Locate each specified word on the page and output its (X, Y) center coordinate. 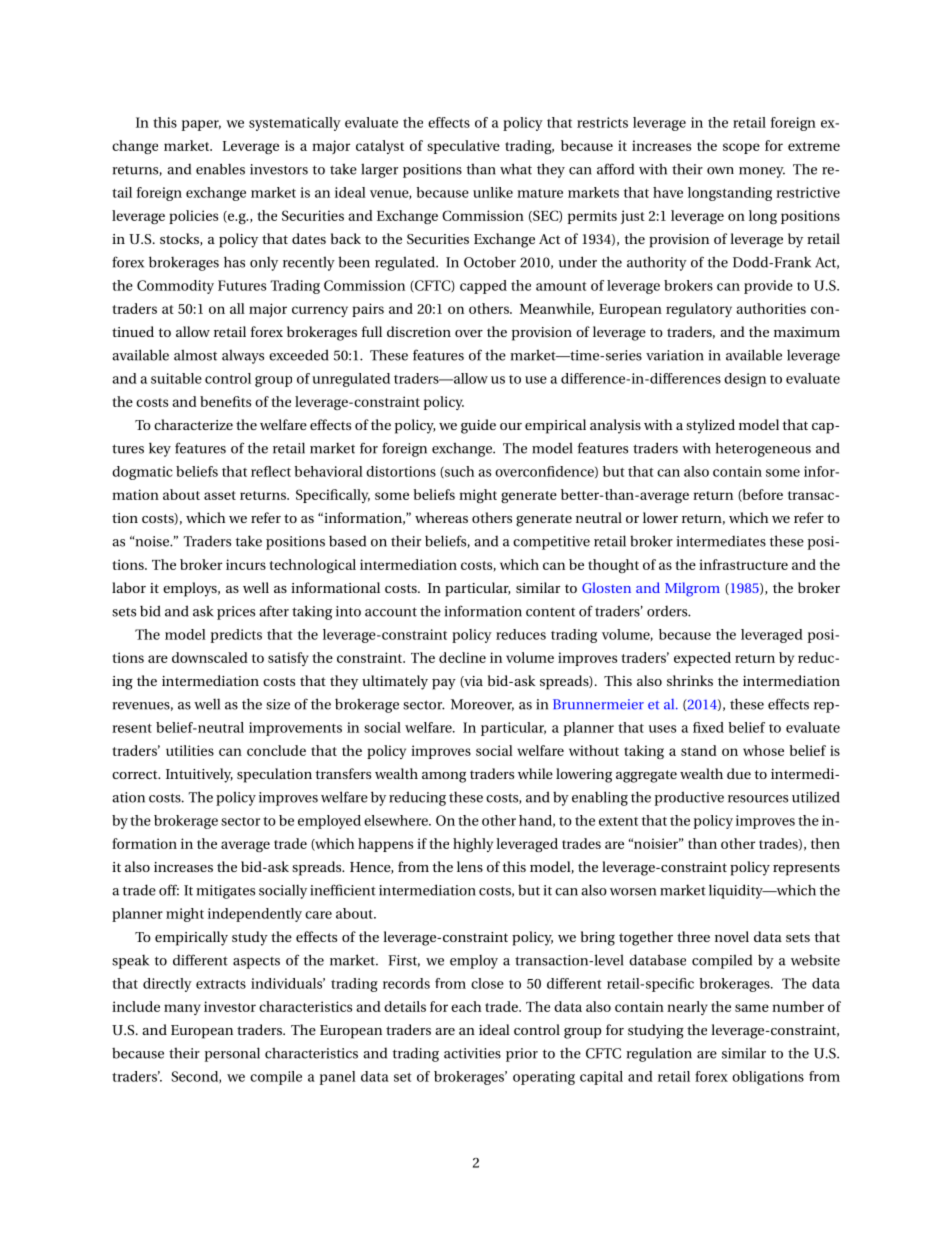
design (745, 380)
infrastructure (743, 564)
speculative (463, 147)
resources (758, 799)
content (550, 612)
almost (195, 355)
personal (232, 1054)
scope (741, 148)
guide (478, 426)
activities (472, 1053)
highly (473, 845)
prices (236, 613)
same (752, 1008)
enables (220, 169)
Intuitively (199, 775)
